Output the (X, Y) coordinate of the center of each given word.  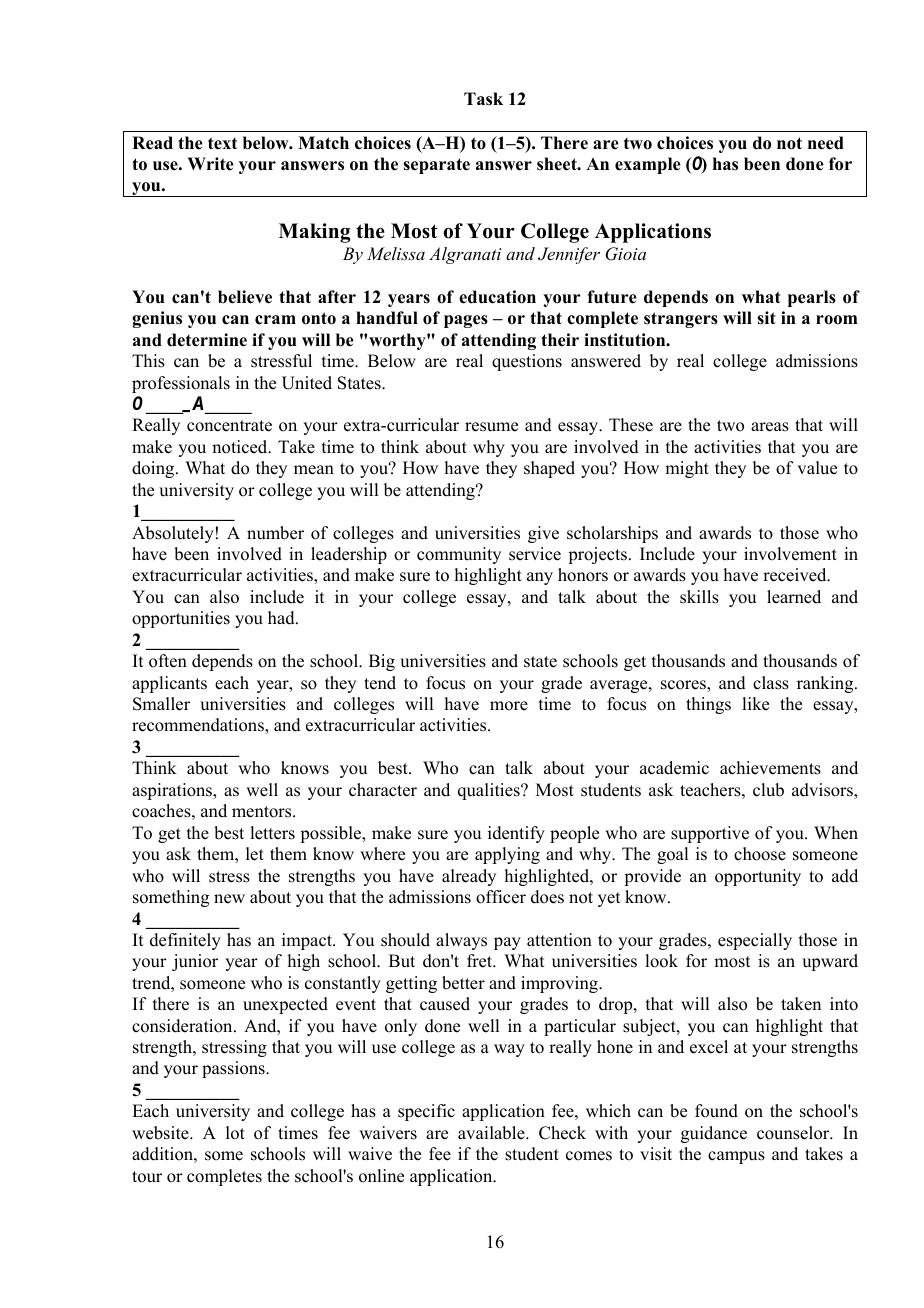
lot (235, 1133)
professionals (181, 384)
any (540, 578)
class (771, 683)
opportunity (758, 877)
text (222, 143)
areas (770, 427)
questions (527, 362)
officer (501, 897)
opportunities (181, 619)
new (229, 899)
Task (483, 99)
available (492, 1133)
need (826, 143)
